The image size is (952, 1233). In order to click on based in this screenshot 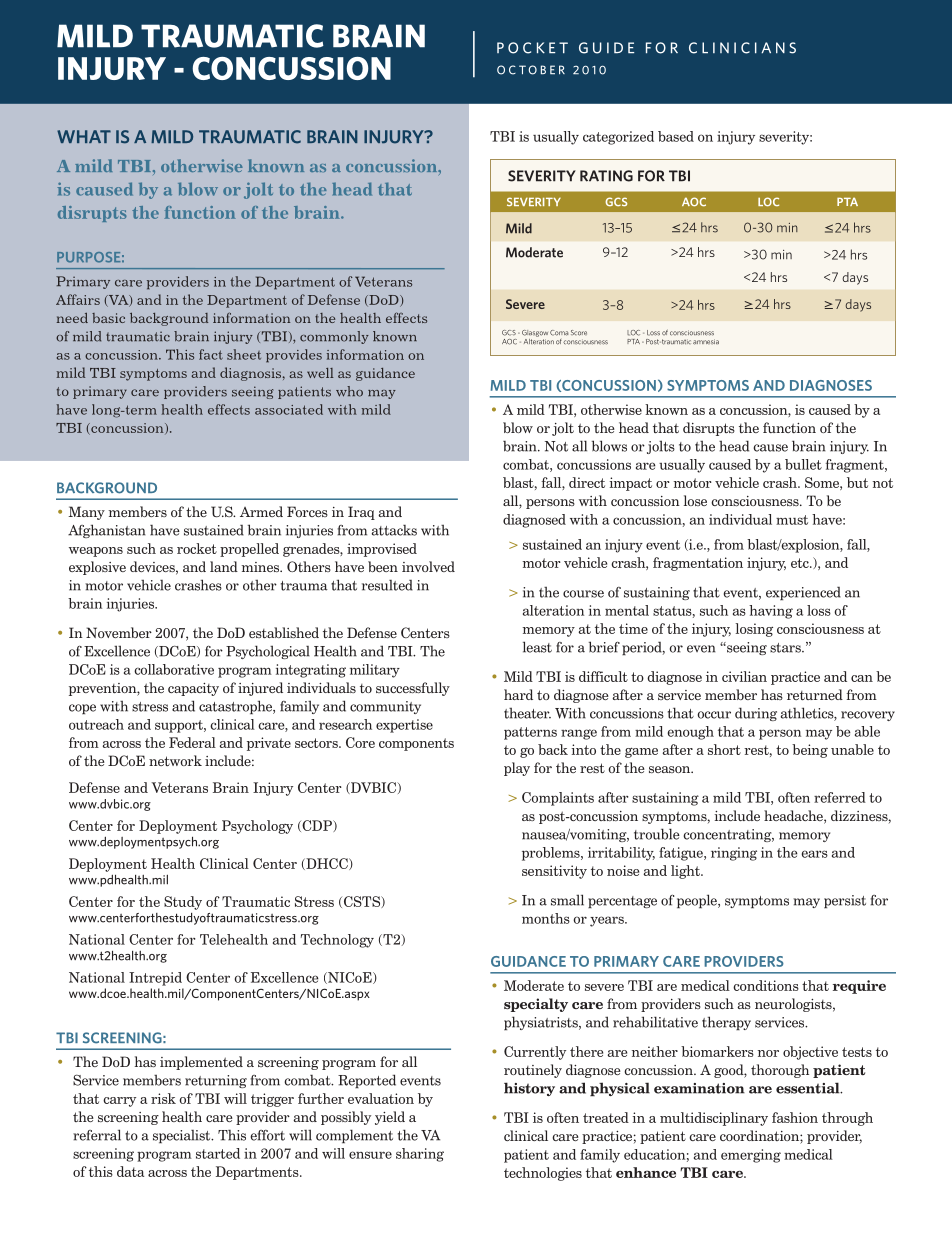, I will do `click(676, 136)`.
